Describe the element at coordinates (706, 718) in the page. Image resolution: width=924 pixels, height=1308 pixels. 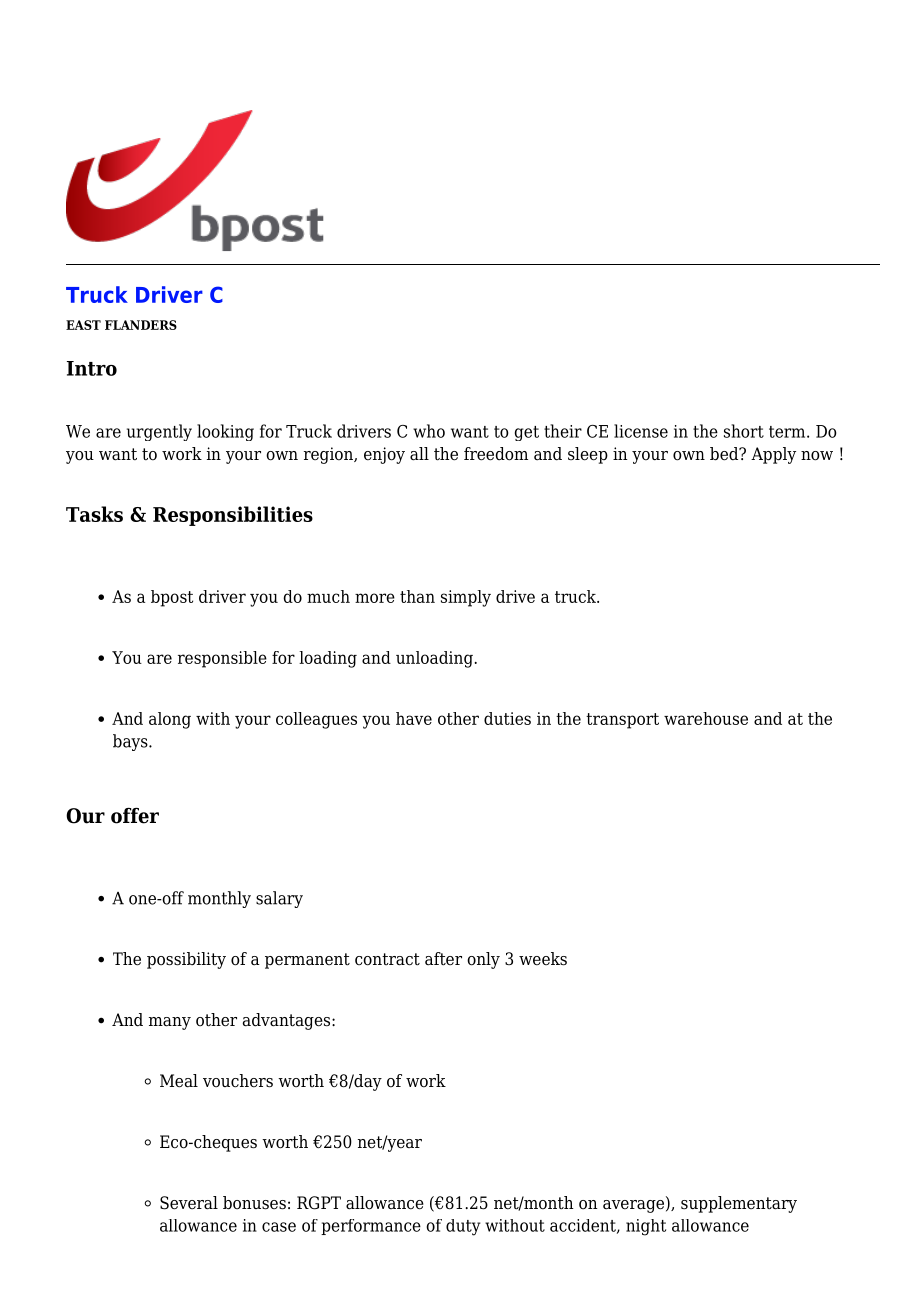
I see `warehouse` at that location.
